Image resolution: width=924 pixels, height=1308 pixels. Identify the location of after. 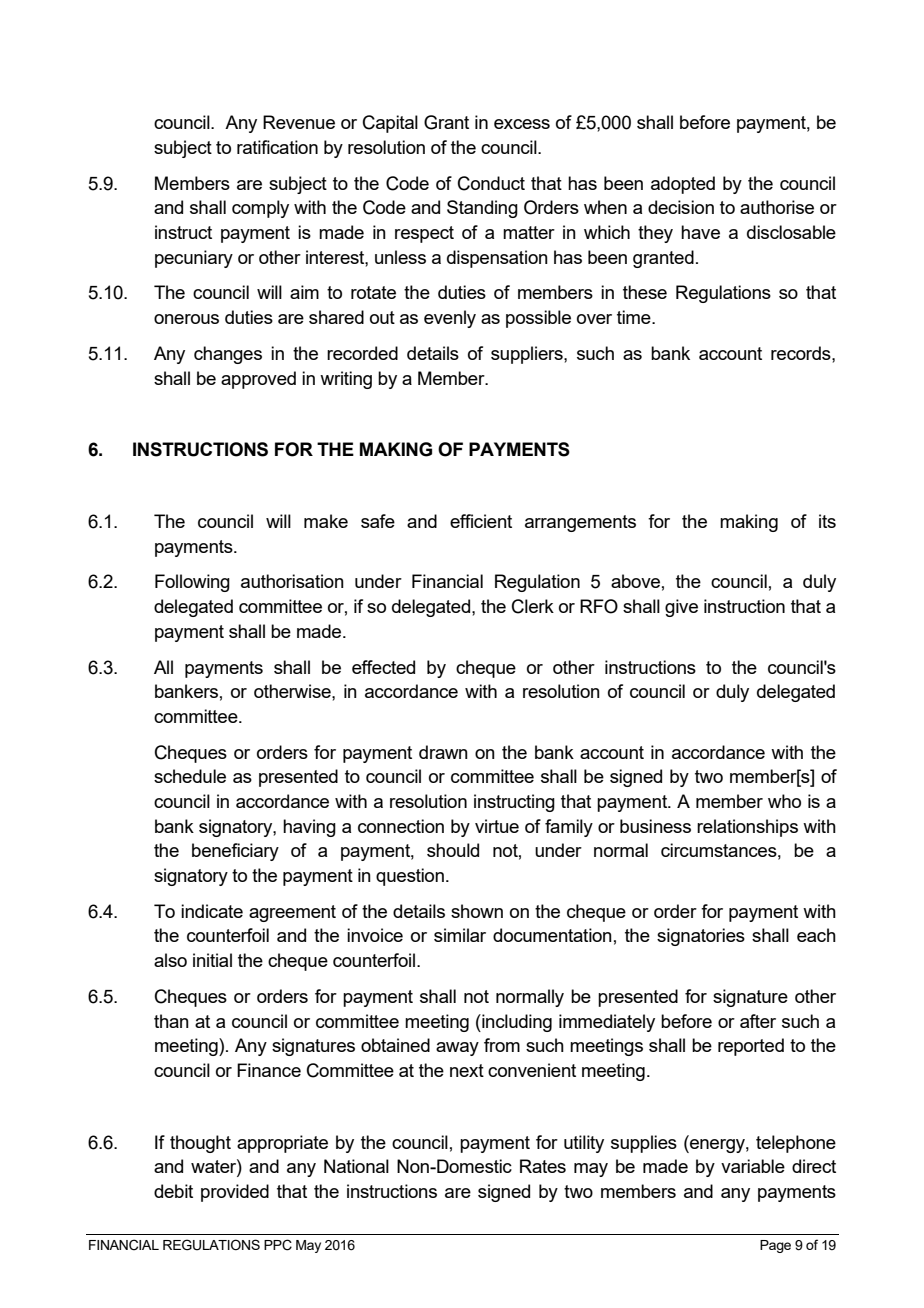
(758, 1021).
